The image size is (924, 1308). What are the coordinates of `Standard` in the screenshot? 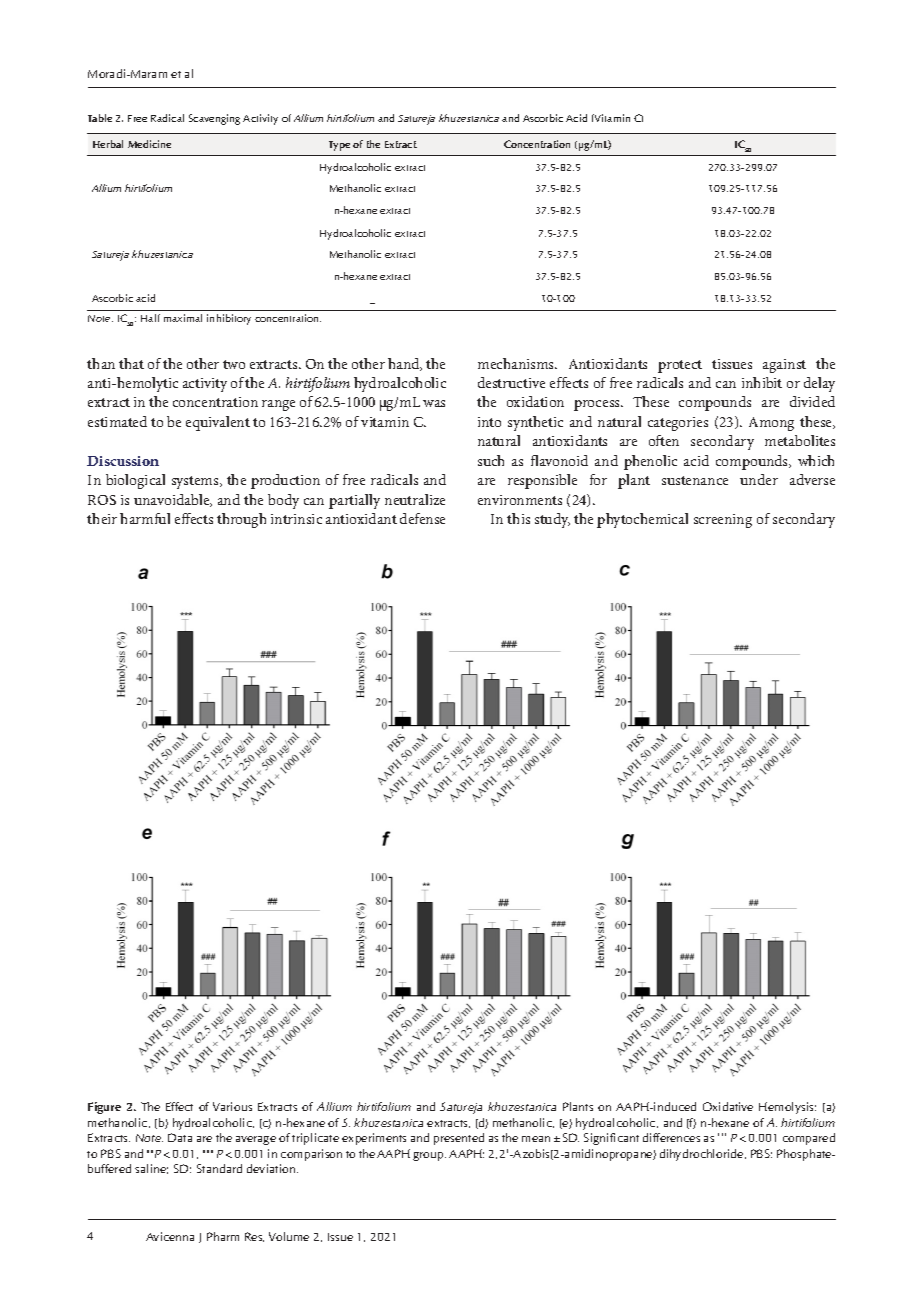 It's located at (219, 1168).
